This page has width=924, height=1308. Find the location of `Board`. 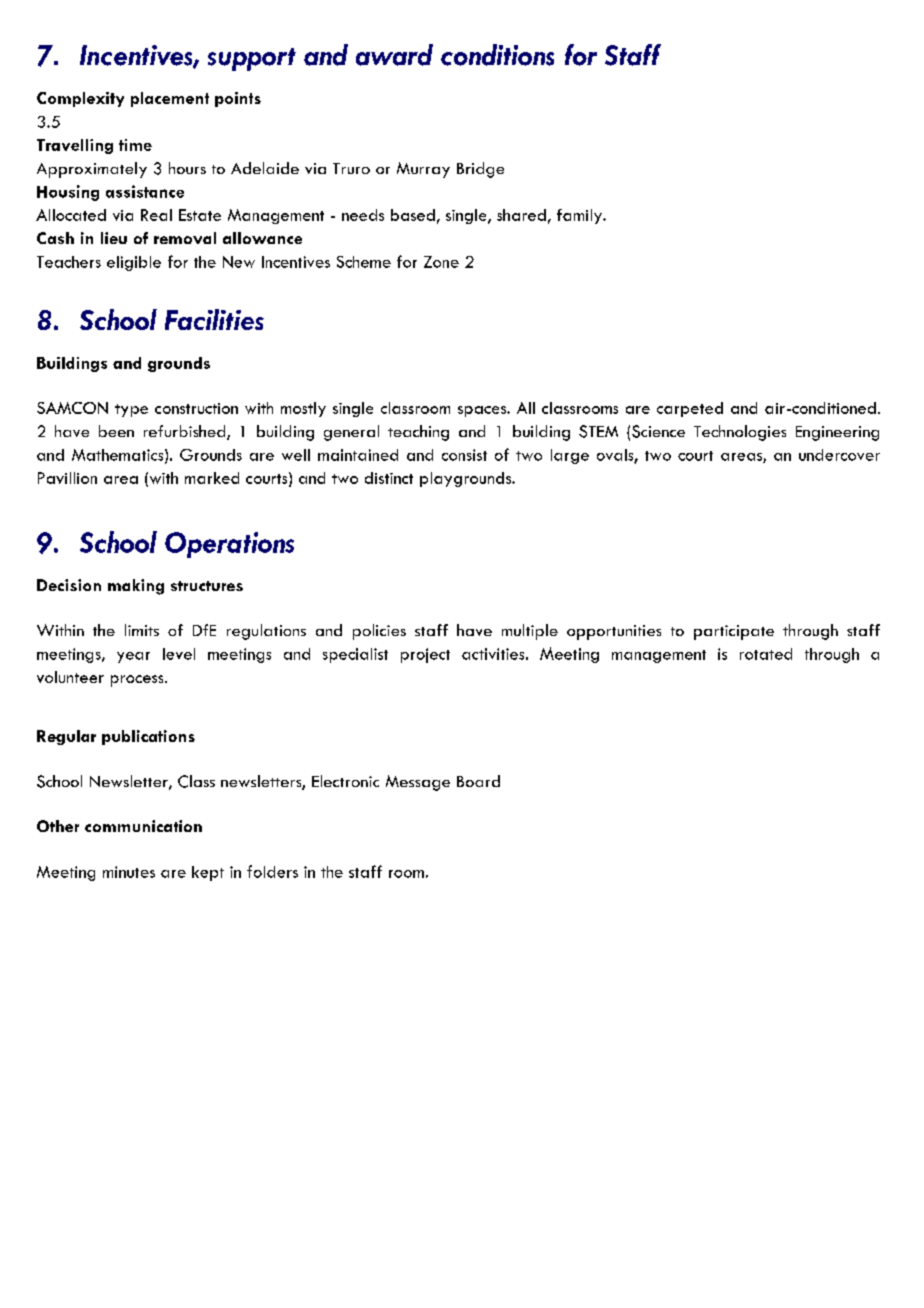

Board is located at coordinates (478, 781).
